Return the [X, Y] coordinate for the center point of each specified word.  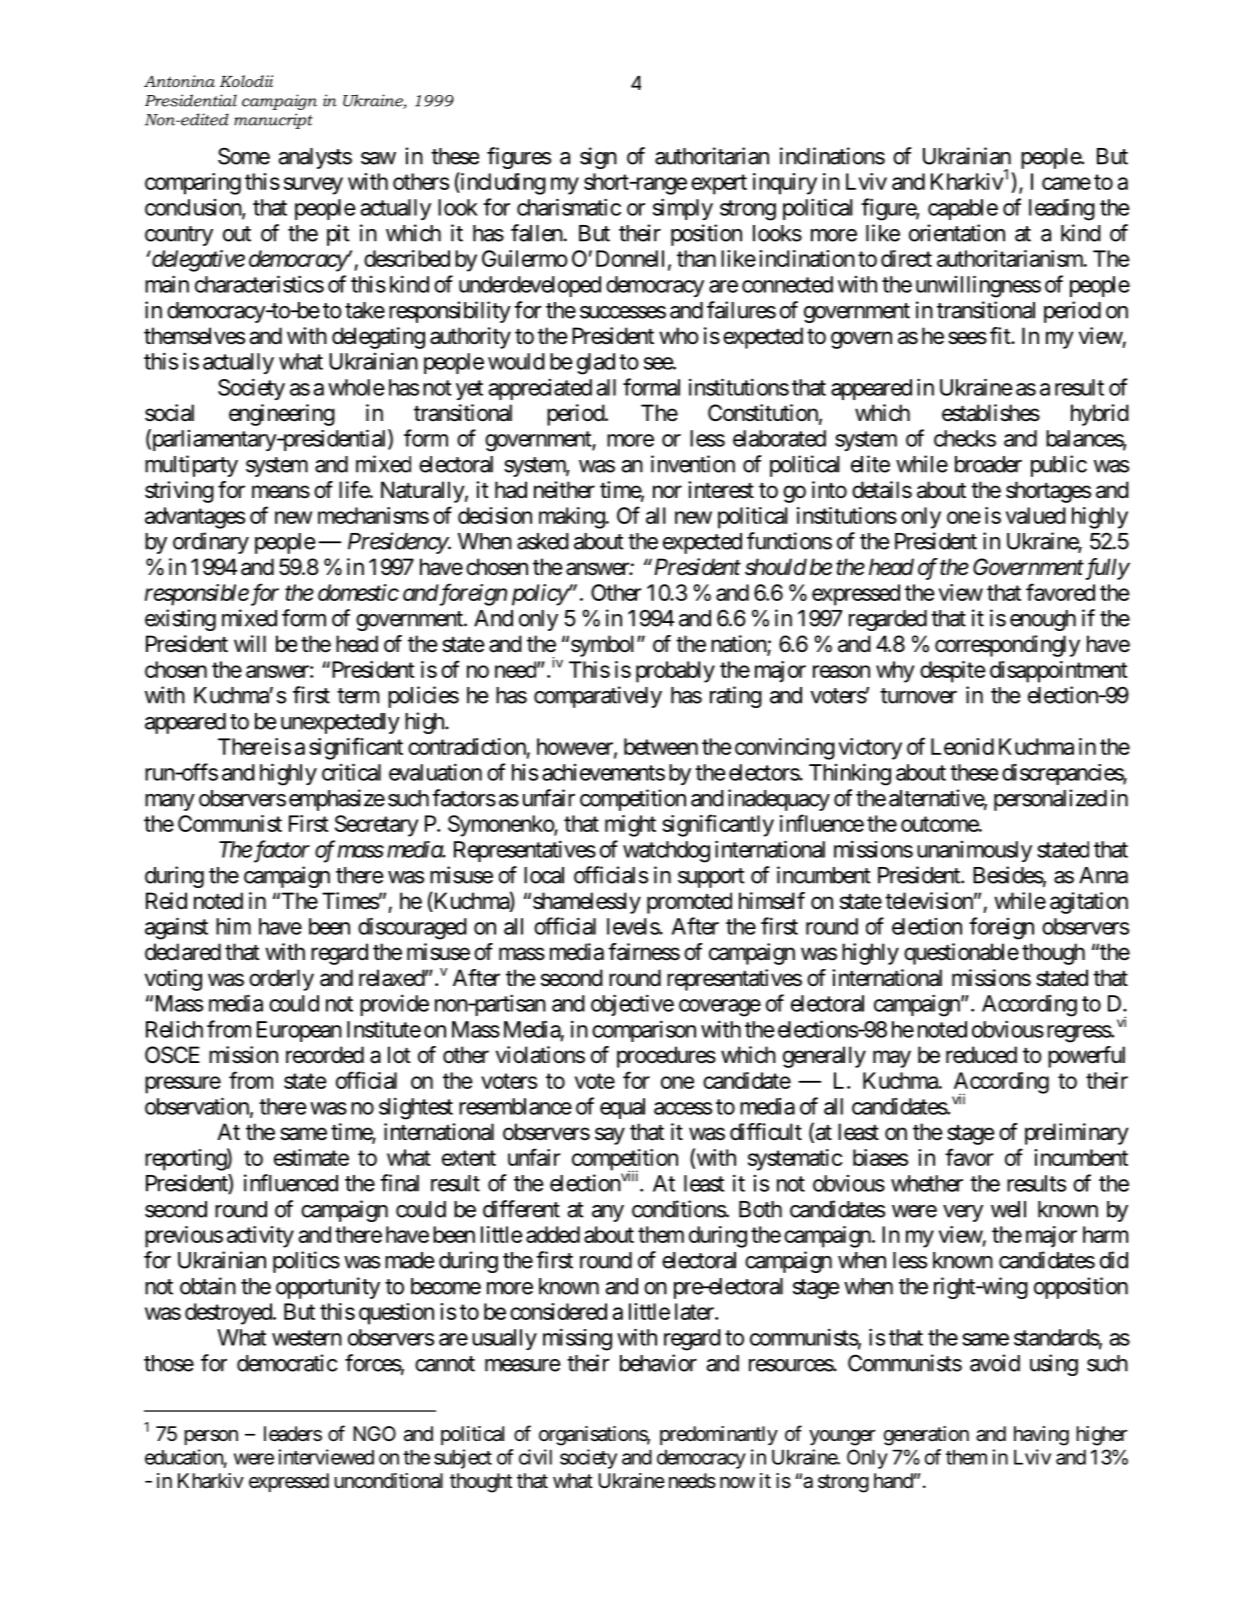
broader [988, 464]
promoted [689, 903]
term [358, 696]
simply [683, 209]
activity [260, 1237]
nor [667, 491]
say [610, 1136]
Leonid [962, 746]
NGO [374, 1433]
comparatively [598, 697]
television [929, 901]
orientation [957, 233]
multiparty [191, 466]
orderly [281, 980]
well [1008, 1209]
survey [313, 186]
